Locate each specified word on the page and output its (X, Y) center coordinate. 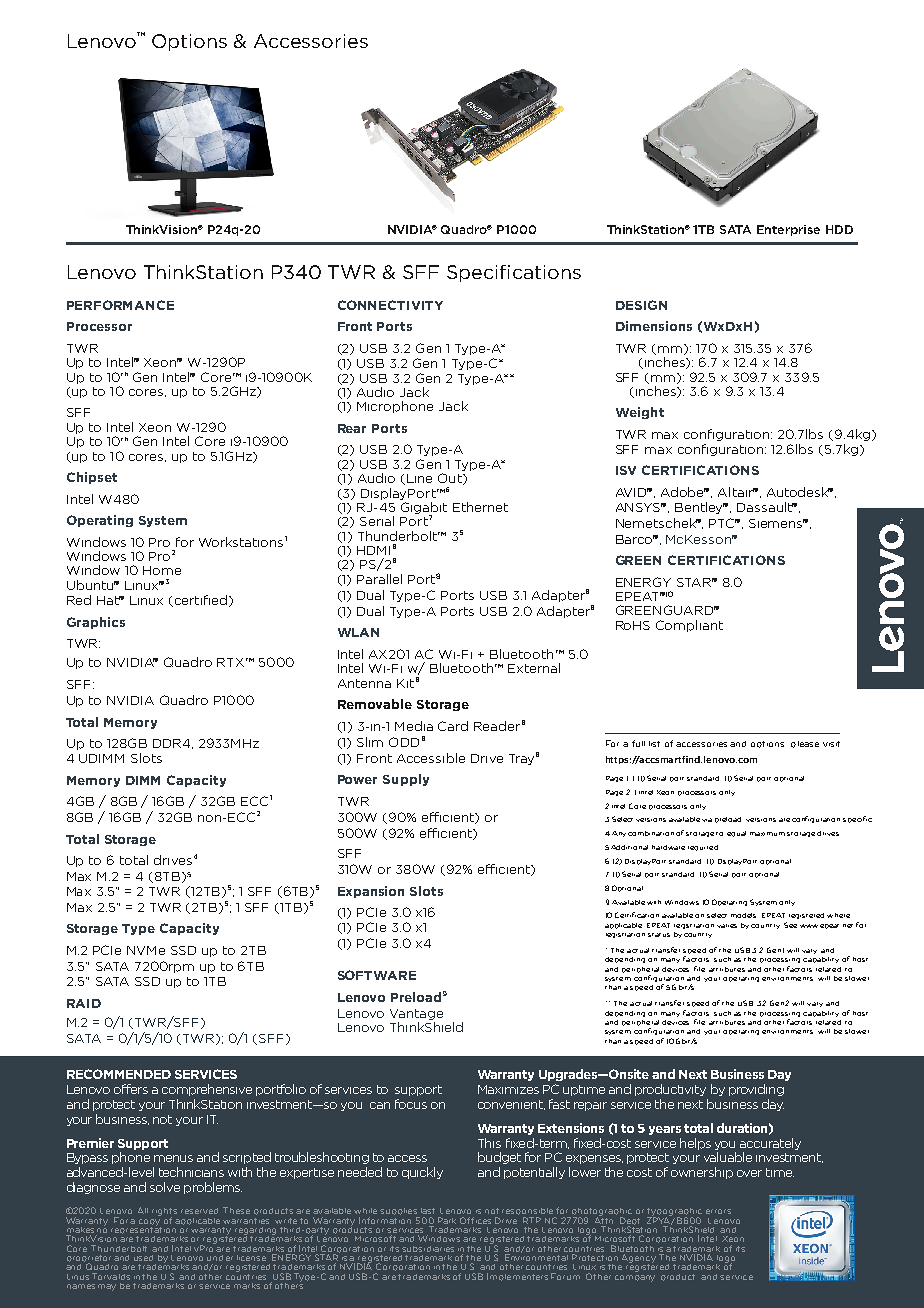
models (743, 915)
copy (150, 1223)
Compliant (689, 626)
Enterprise (788, 230)
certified (199, 601)
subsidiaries (428, 1249)
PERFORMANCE (120, 305)
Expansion (371, 892)
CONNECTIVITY (390, 305)
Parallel (379, 579)
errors (718, 1211)
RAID (84, 1003)
